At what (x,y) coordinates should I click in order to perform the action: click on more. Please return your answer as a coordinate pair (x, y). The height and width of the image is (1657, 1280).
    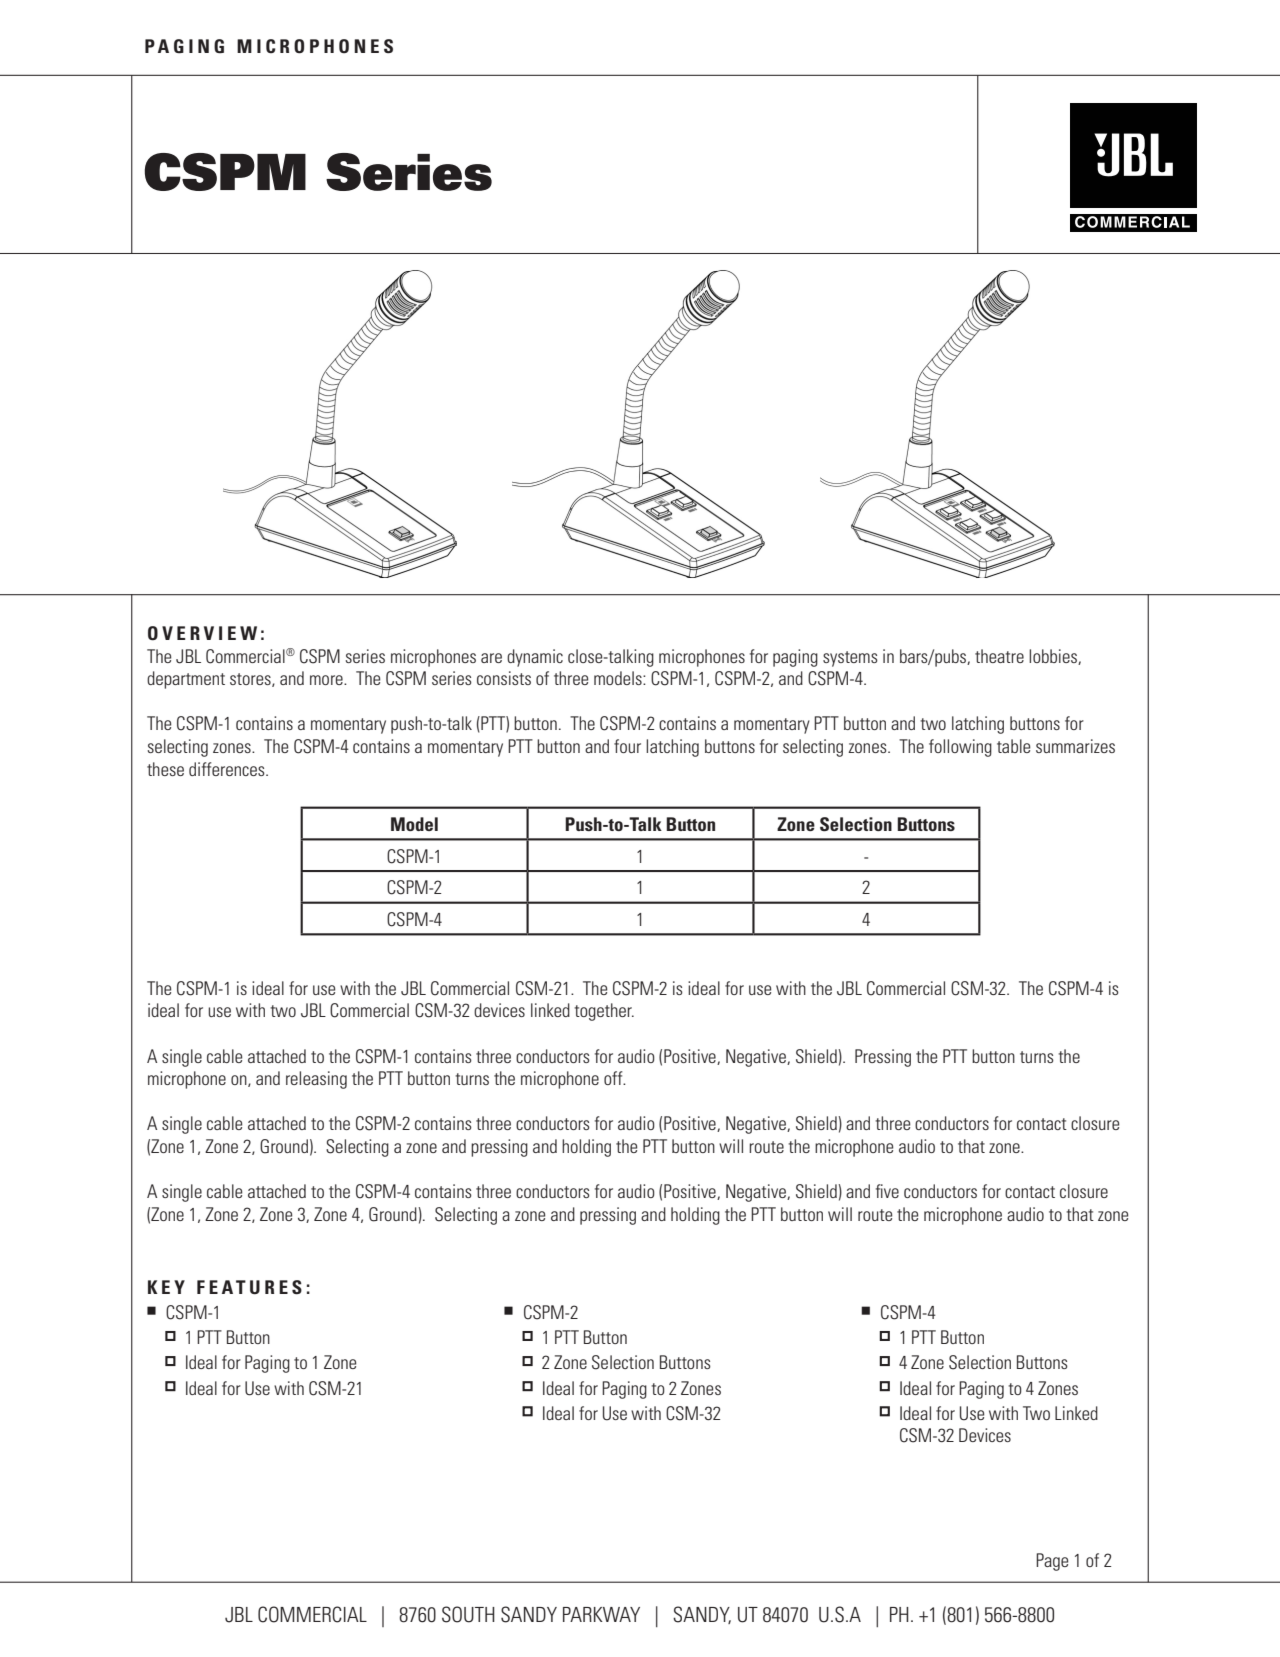
    Looking at the image, I should click on (327, 680).
